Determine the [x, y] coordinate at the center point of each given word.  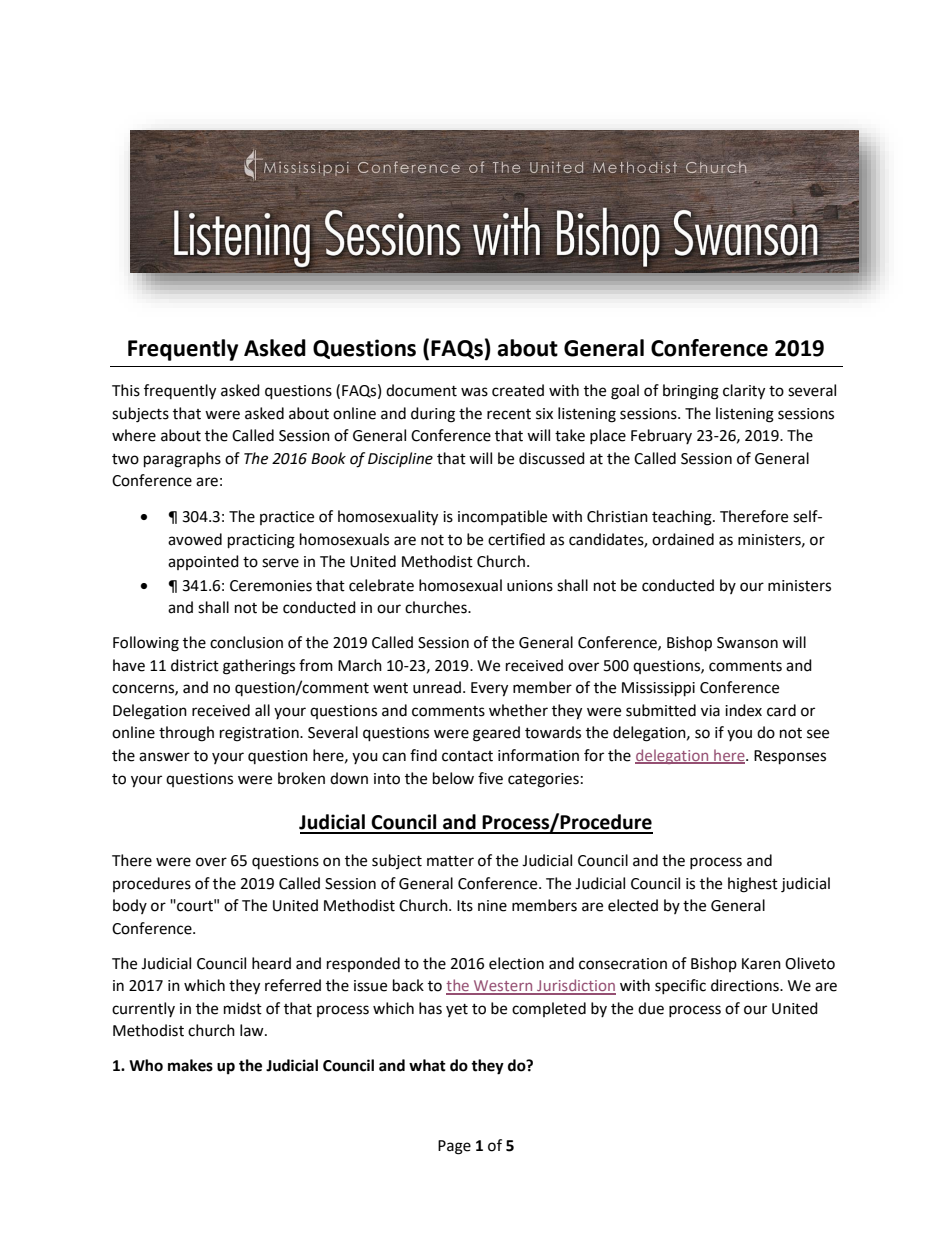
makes [190, 1065]
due [651, 1008]
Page [454, 1147]
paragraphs [182, 460]
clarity [744, 392]
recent [509, 414]
